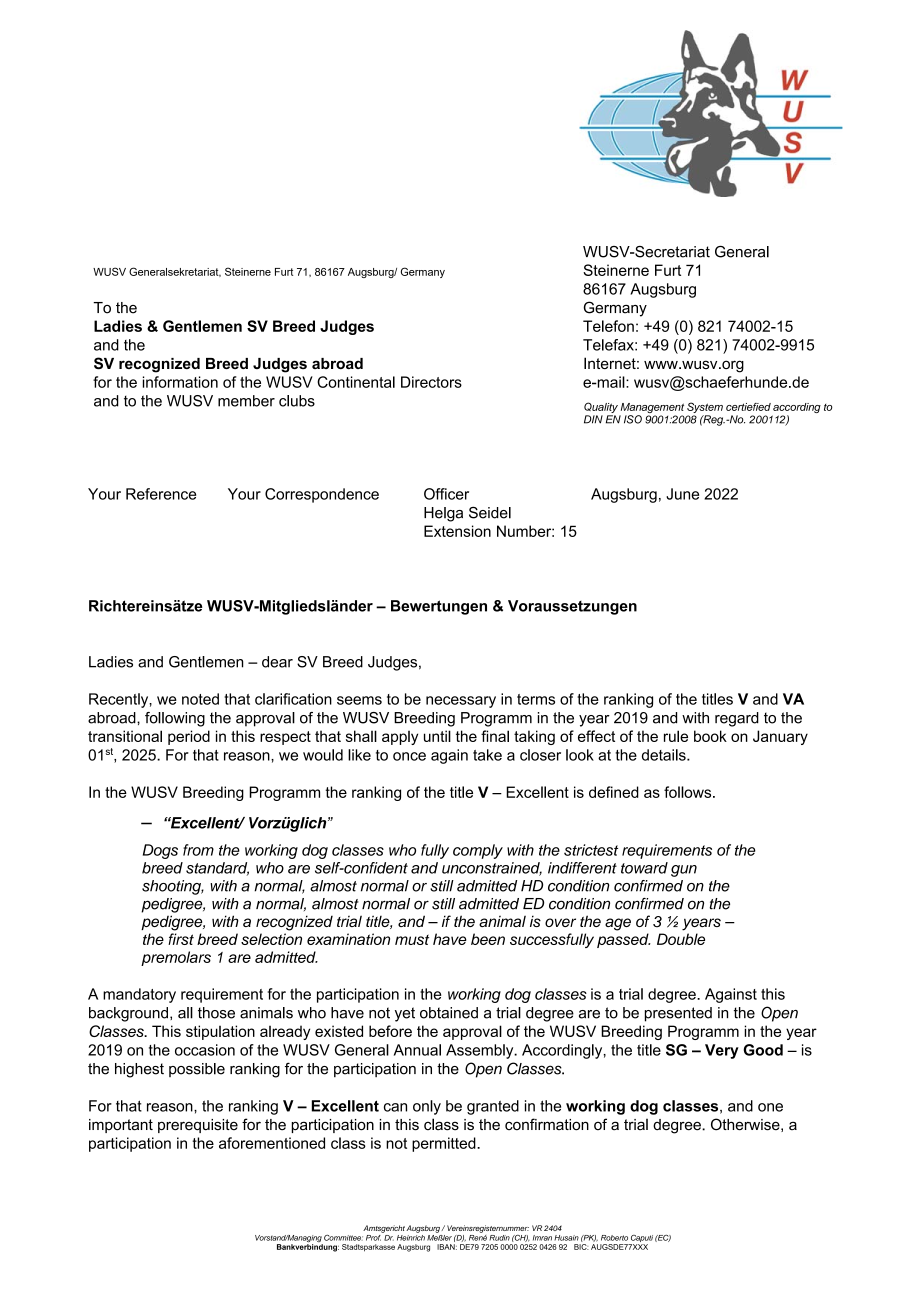 This document has width=924, height=1308. I want to click on obtained, so click(449, 1013).
